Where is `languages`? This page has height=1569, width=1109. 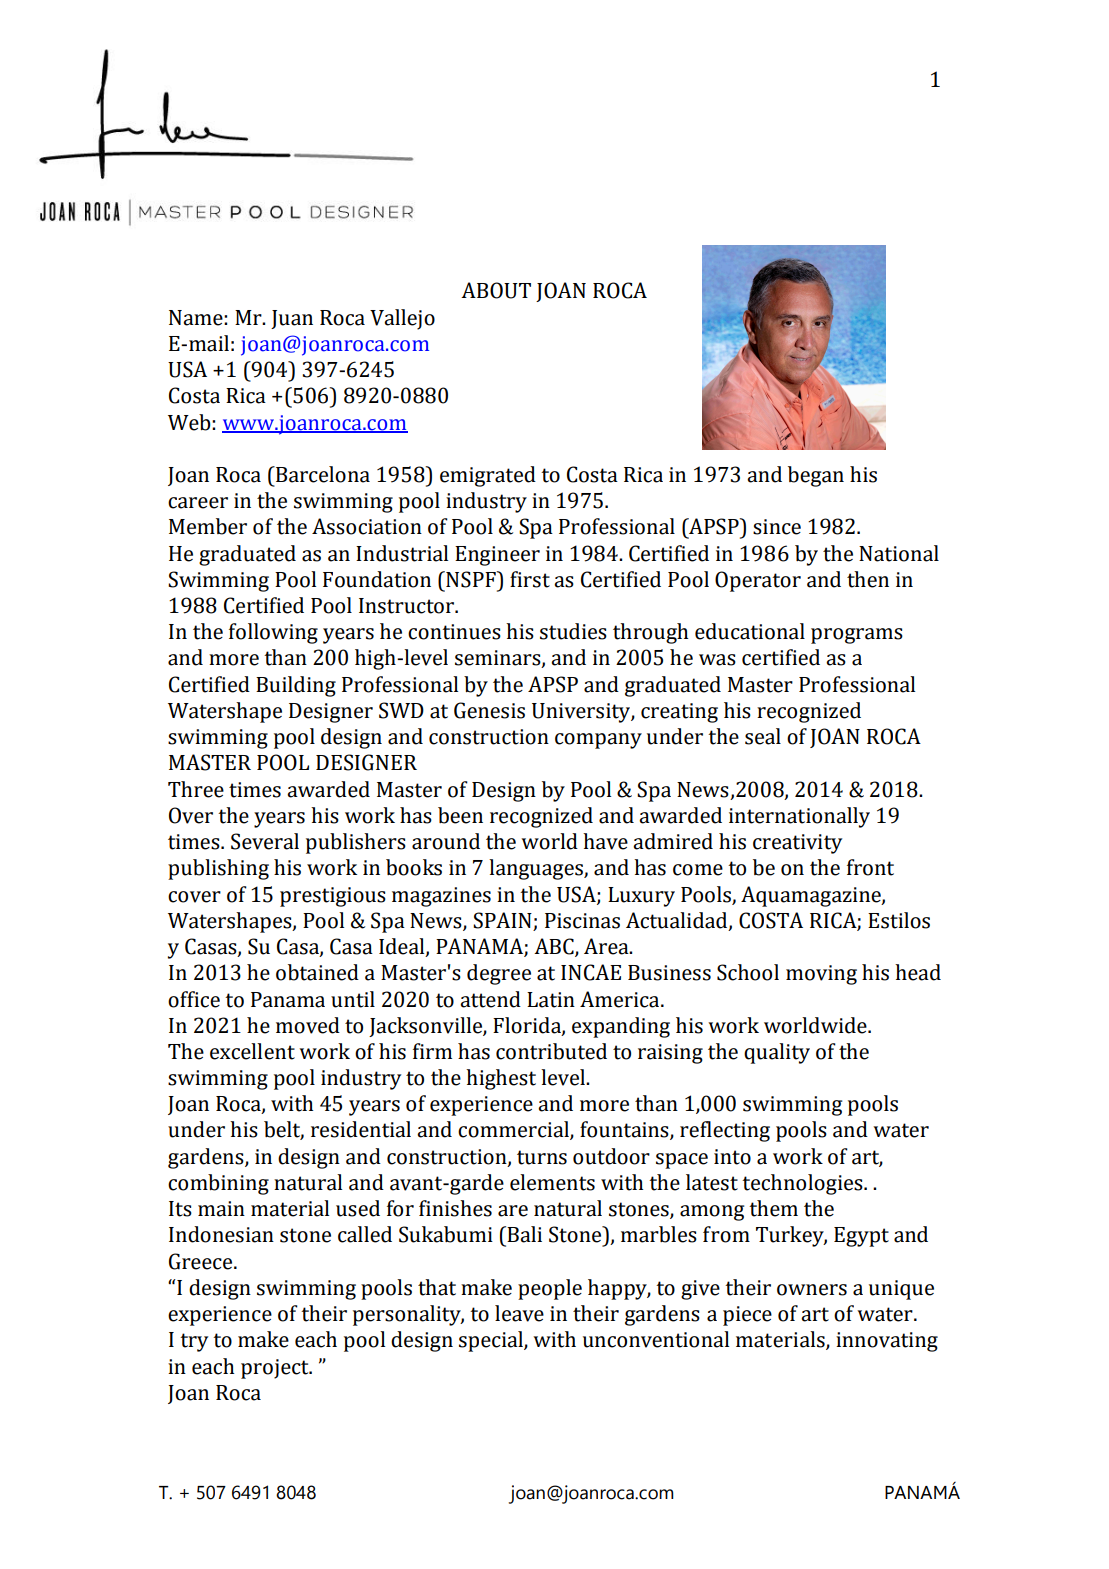
languages is located at coordinates (537, 869).
